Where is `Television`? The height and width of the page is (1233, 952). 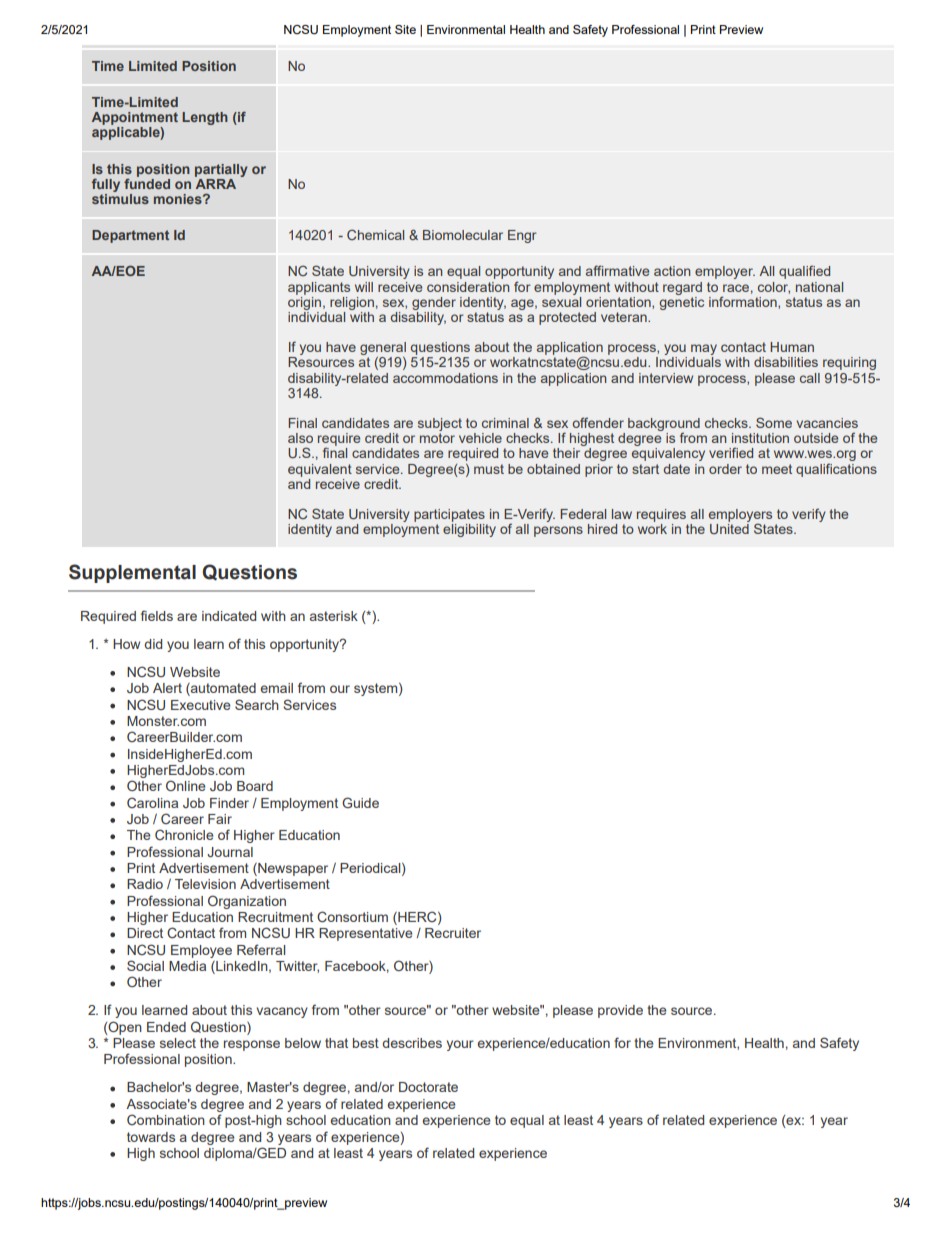 Television is located at coordinates (205, 884).
